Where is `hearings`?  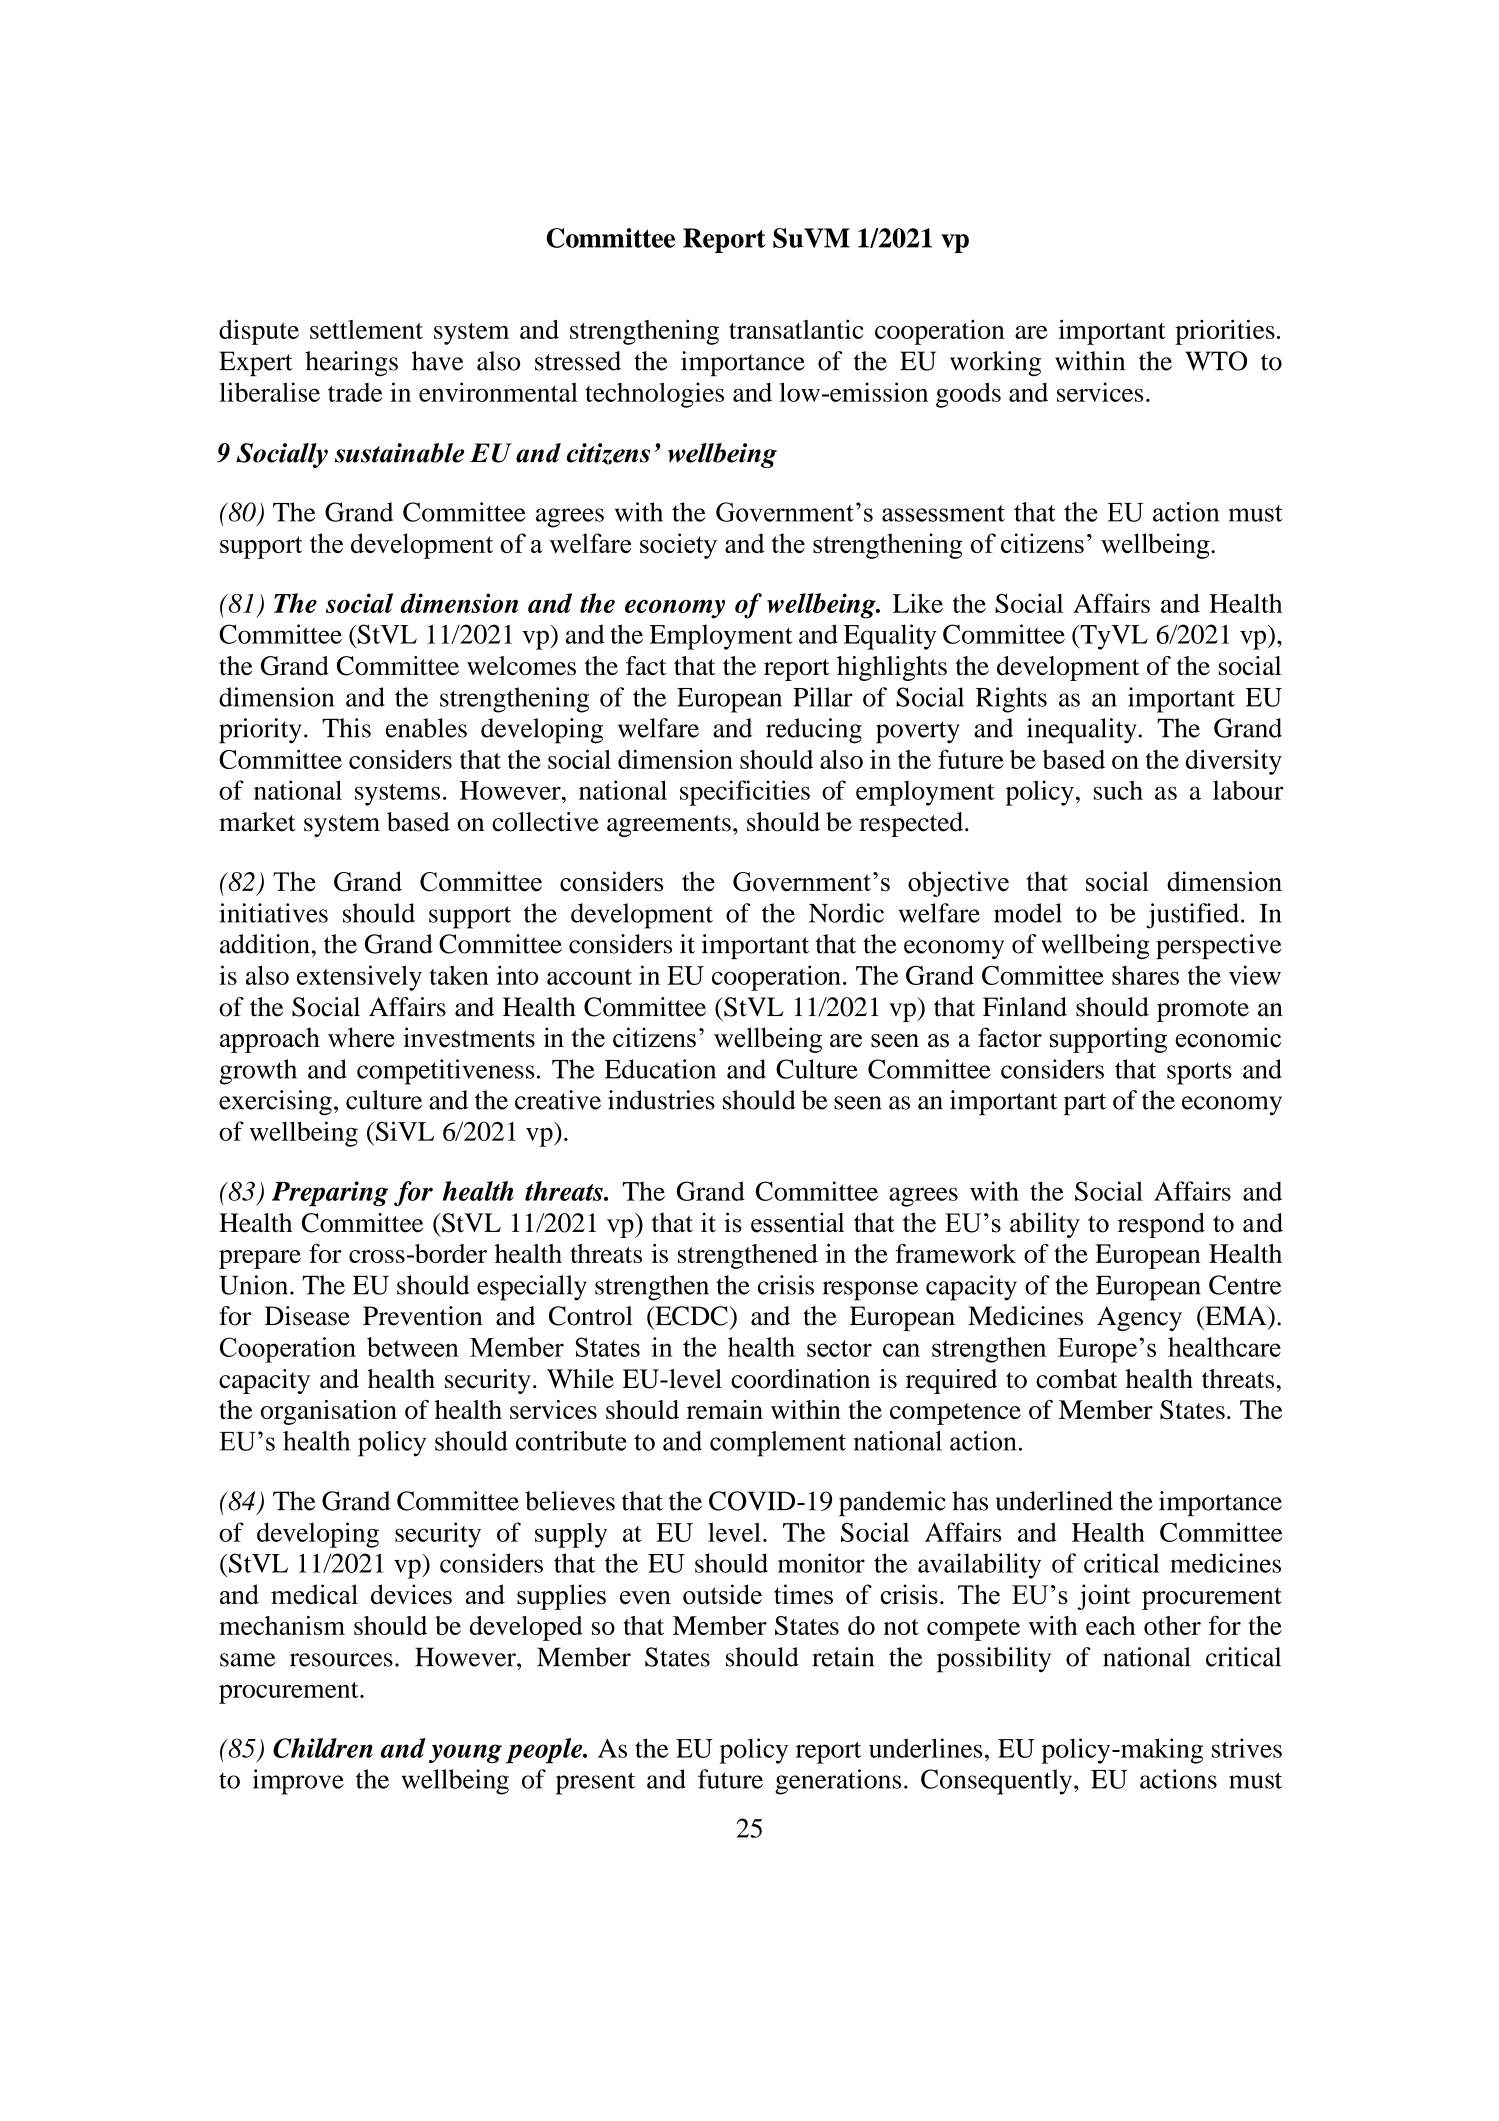
hearings is located at coordinates (351, 364).
